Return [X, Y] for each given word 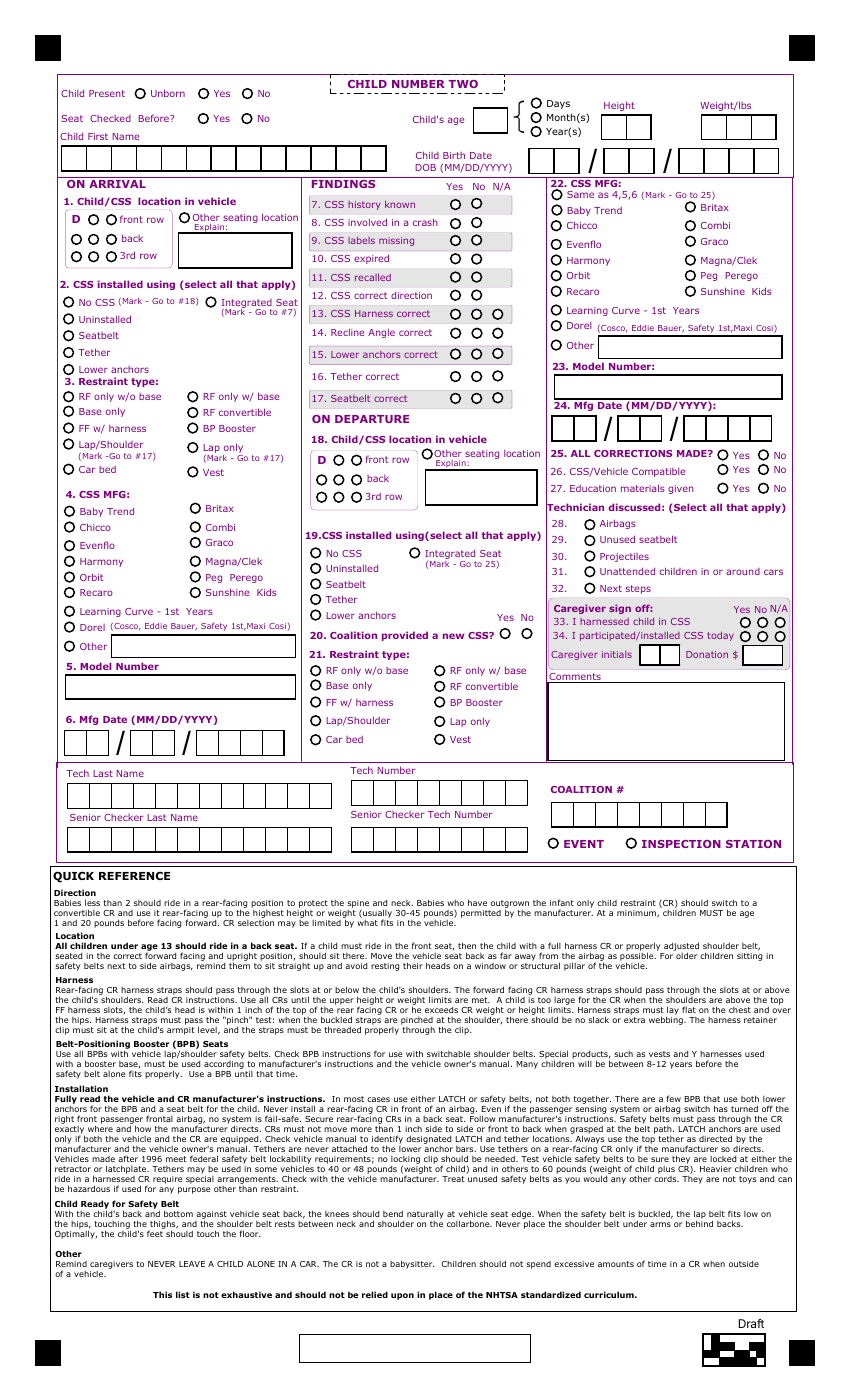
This [162, 1294]
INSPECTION [681, 844]
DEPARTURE [372, 419]
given [681, 489]
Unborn [168, 93]
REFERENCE [134, 875]
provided [405, 636]
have [477, 902]
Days [558, 104]
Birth [454, 155]
